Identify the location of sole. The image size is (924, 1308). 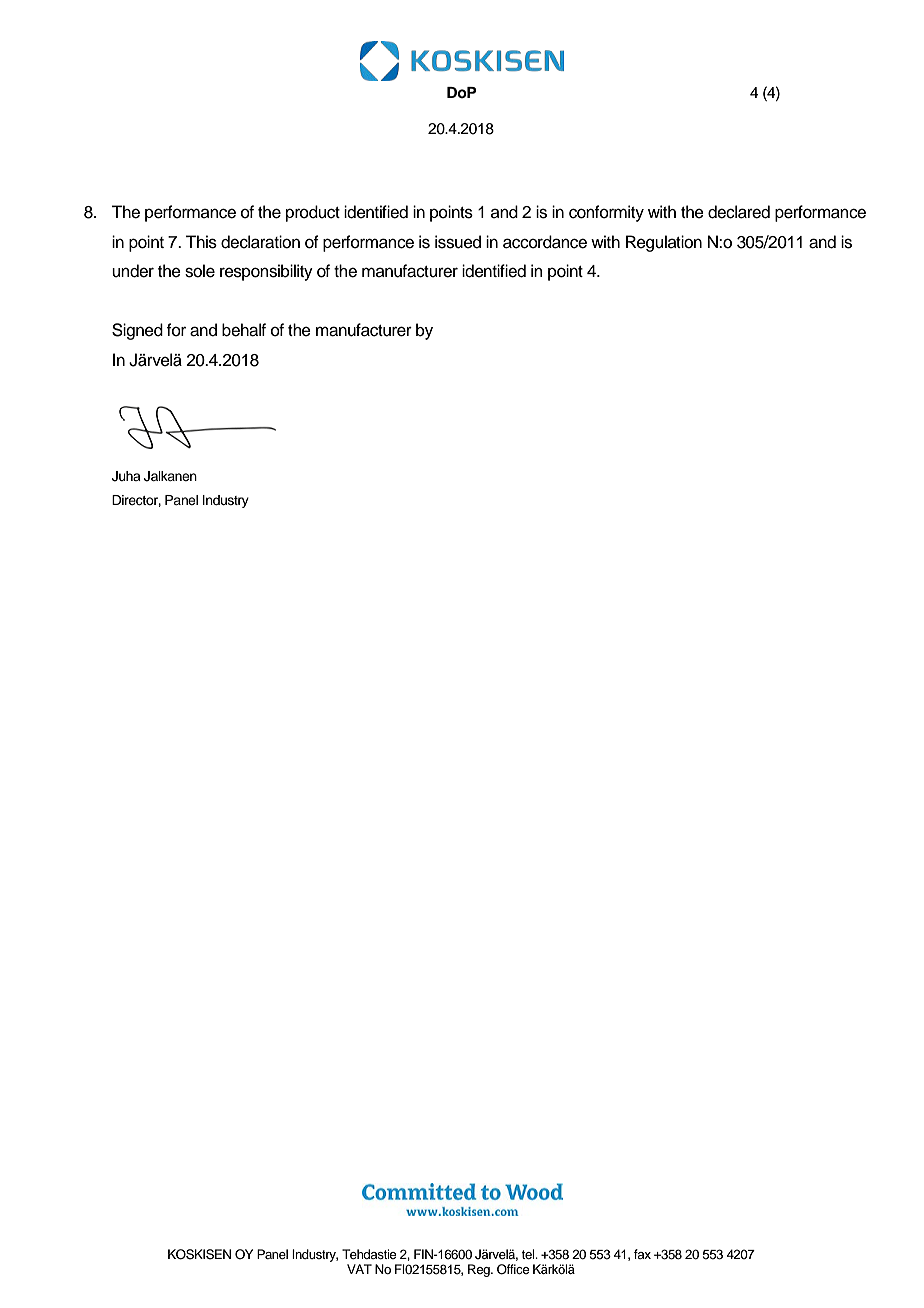
(200, 271).
